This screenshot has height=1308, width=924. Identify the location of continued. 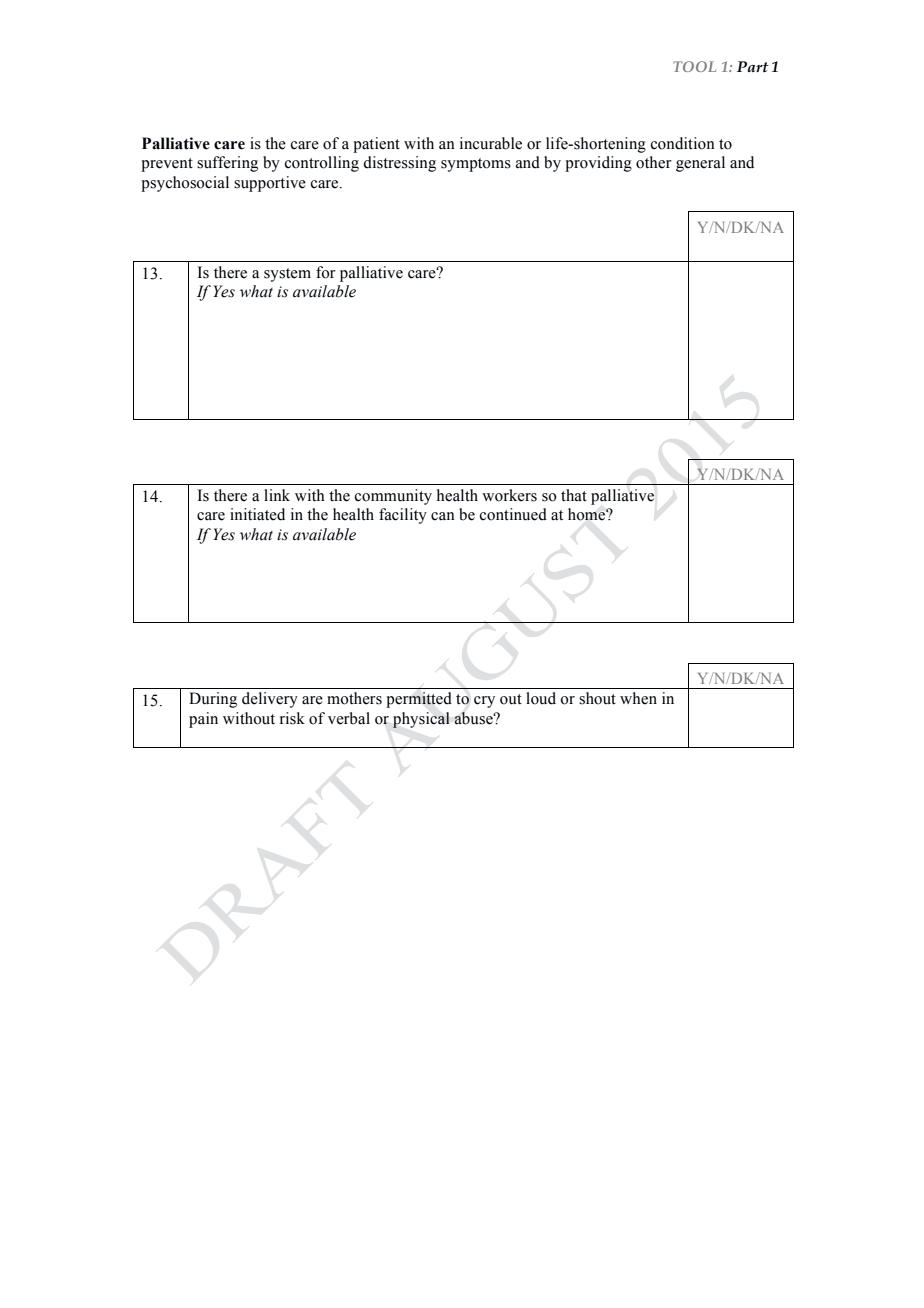
(513, 514).
